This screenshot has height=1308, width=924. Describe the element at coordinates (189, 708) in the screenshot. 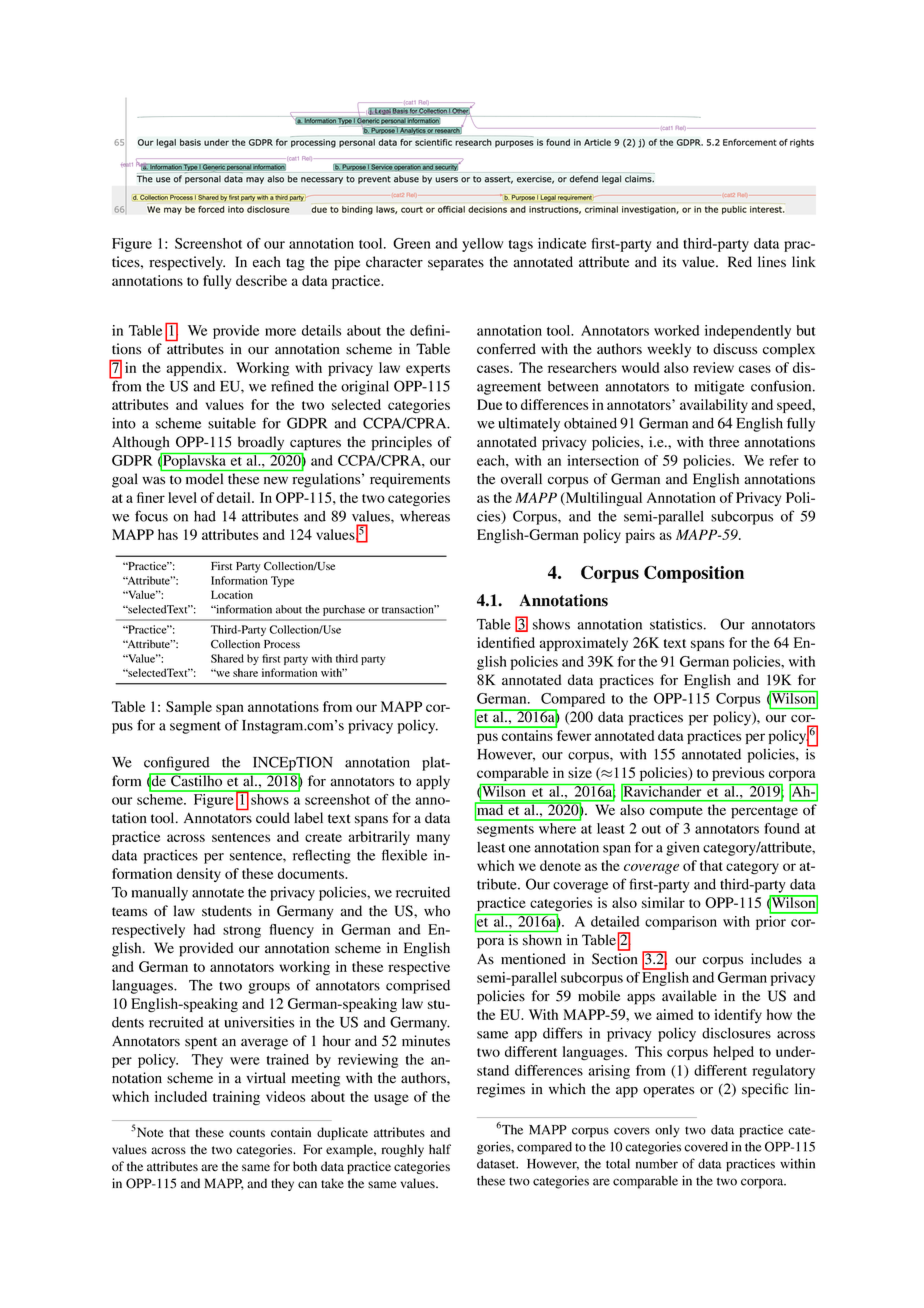

I see `Sample` at that location.
